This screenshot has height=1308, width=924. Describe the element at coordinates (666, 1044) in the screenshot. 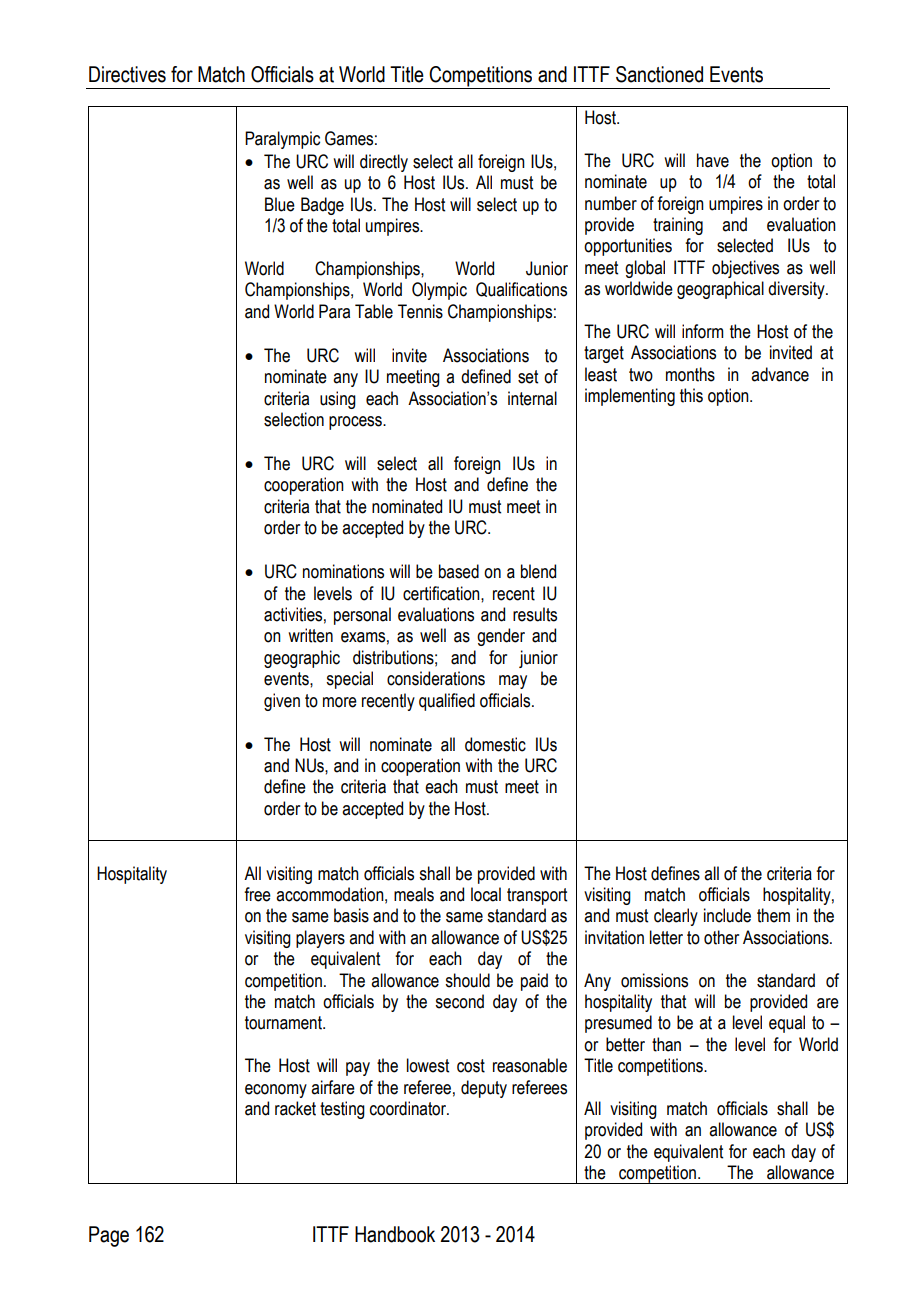

I see `than` at that location.
